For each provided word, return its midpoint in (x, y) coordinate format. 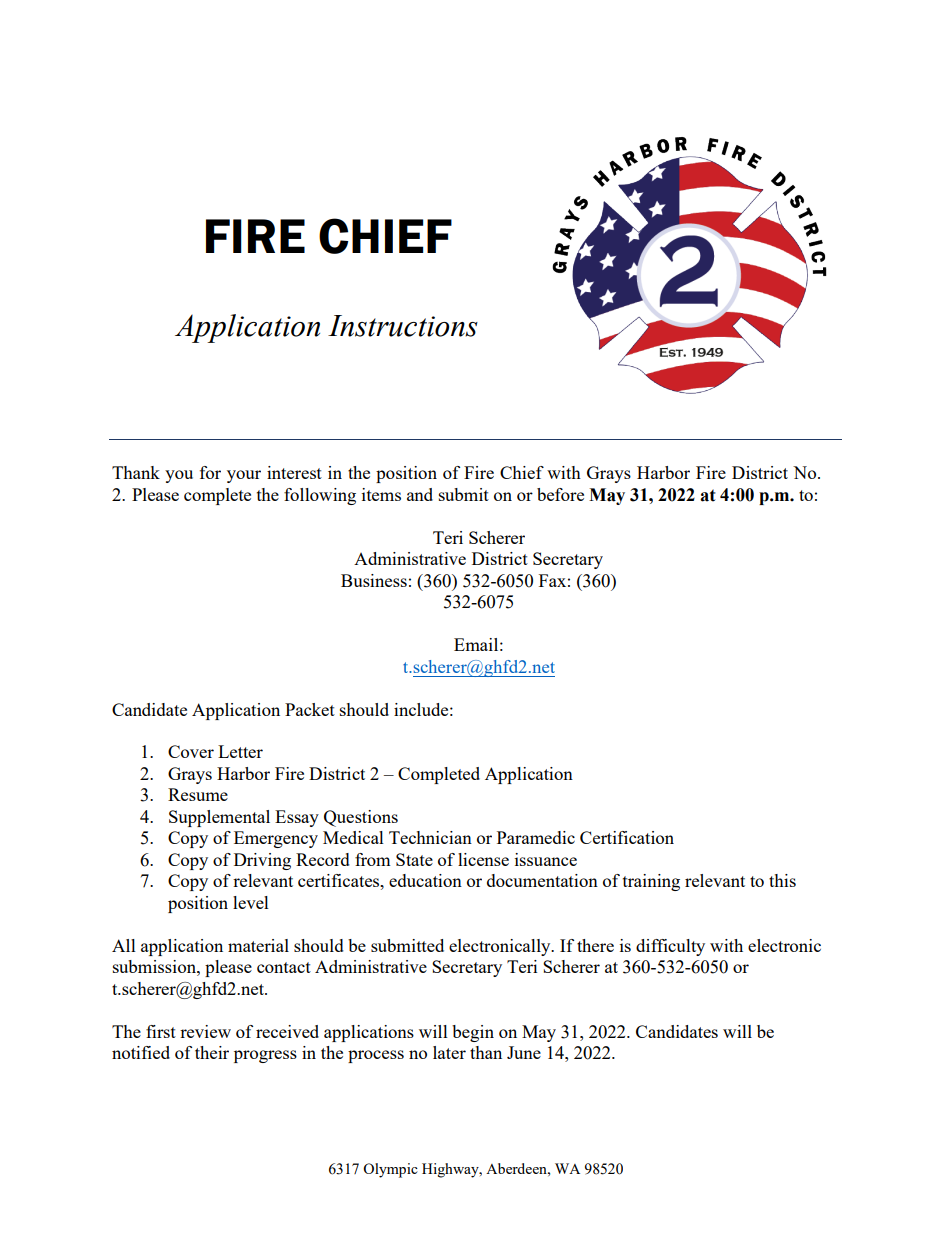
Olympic (390, 1170)
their (212, 1052)
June (524, 1052)
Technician (430, 837)
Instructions (403, 326)
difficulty (670, 947)
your (244, 476)
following (320, 496)
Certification (627, 837)
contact (284, 967)
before (560, 494)
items (381, 494)
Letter (240, 751)
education (425, 880)
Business (374, 580)
